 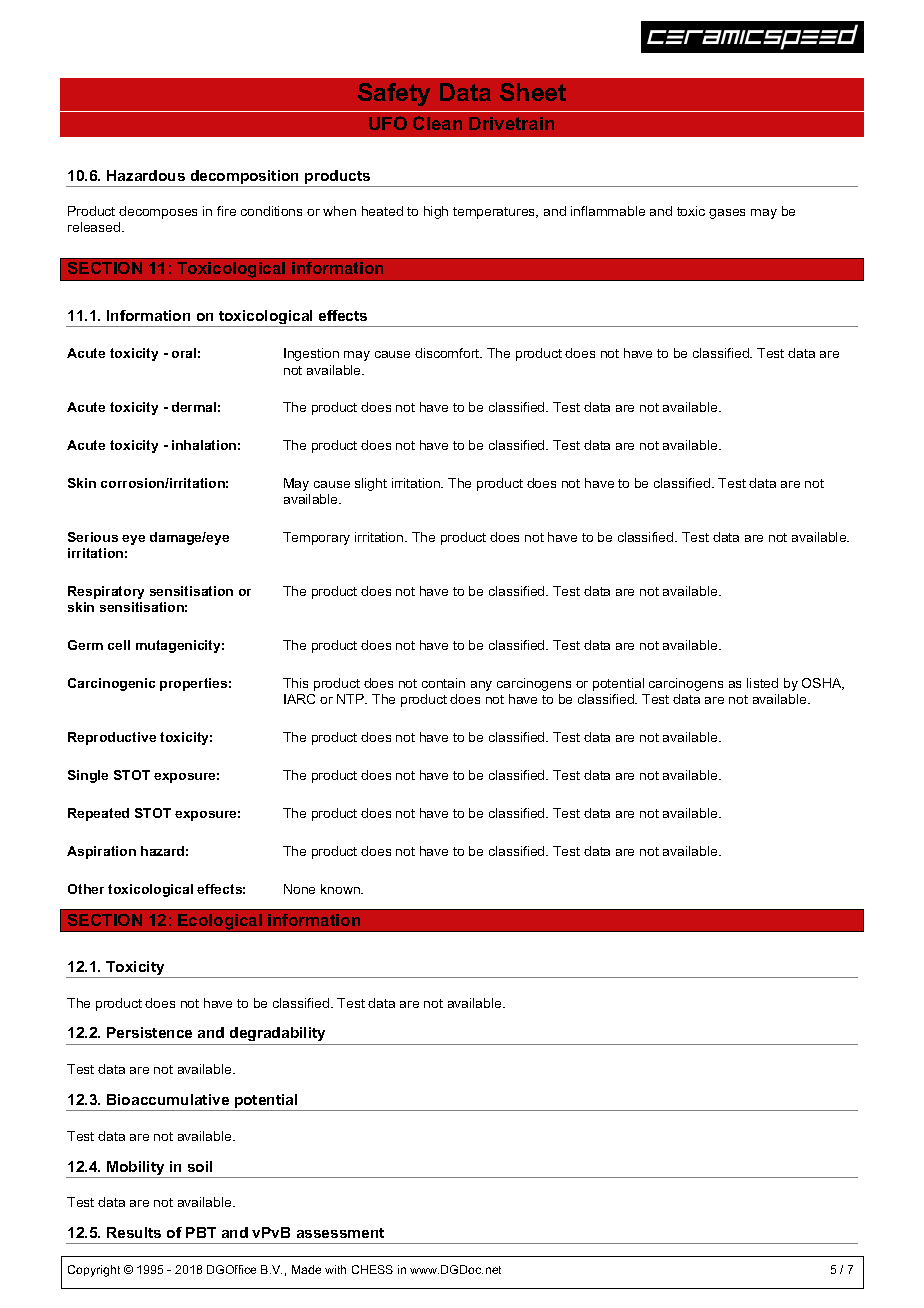 I want to click on Clean, so click(x=437, y=123).
